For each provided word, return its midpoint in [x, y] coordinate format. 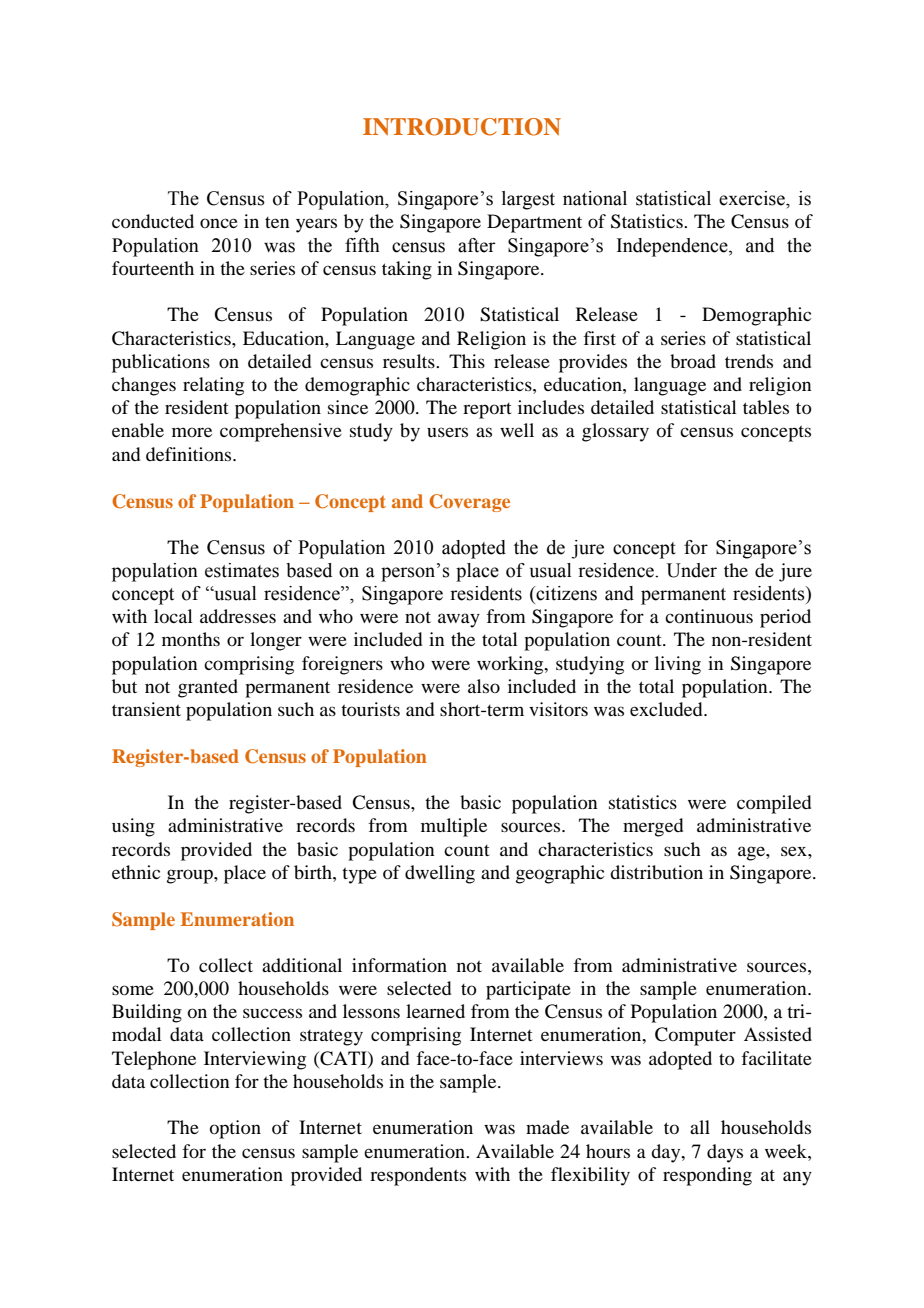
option [235, 1129]
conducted [153, 221]
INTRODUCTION [462, 127]
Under [691, 570]
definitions [190, 454]
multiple [454, 827]
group [191, 876]
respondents [418, 1176]
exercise [753, 198]
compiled [774, 804]
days [725, 1153]
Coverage [469, 503]
